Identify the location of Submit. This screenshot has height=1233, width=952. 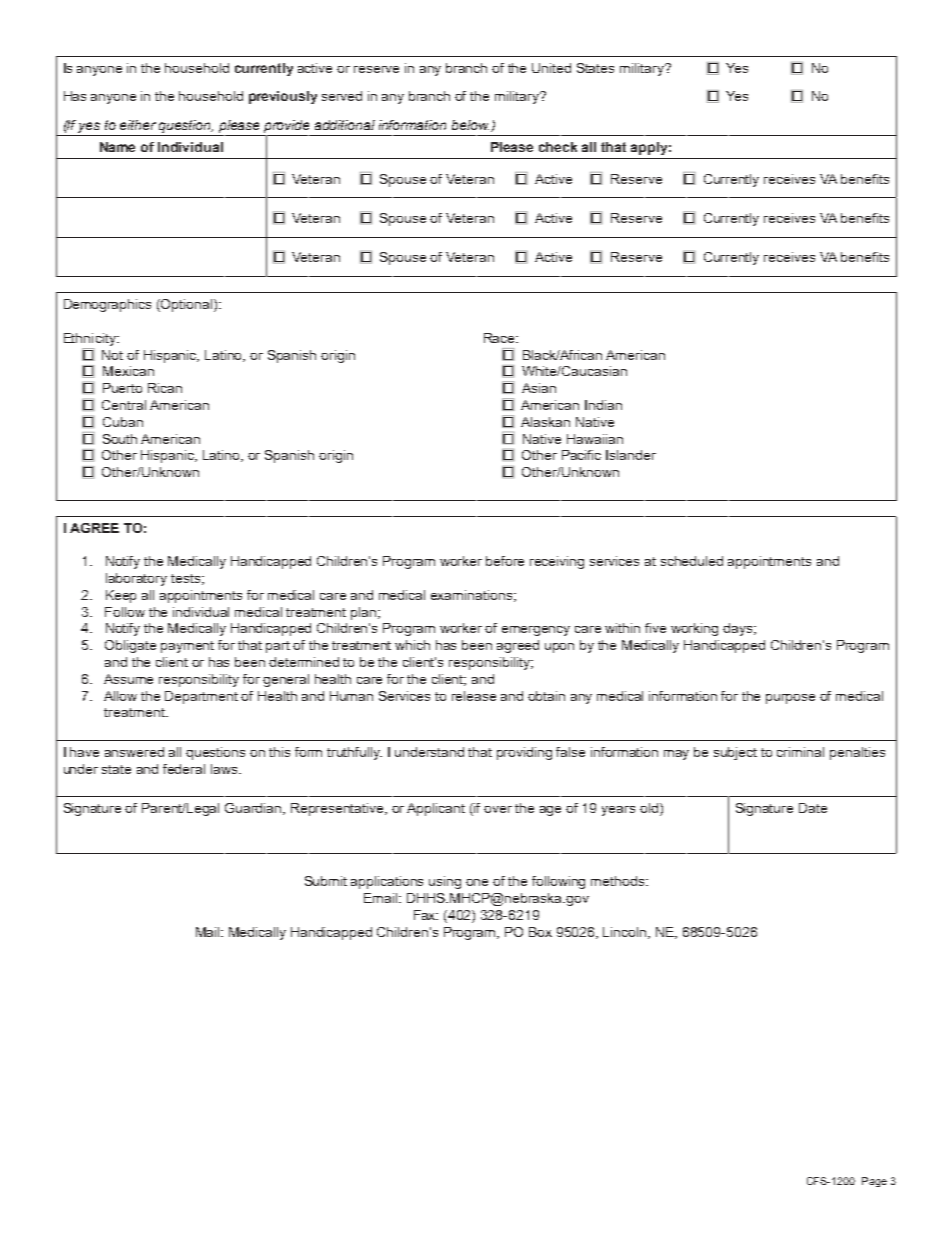
(326, 881).
